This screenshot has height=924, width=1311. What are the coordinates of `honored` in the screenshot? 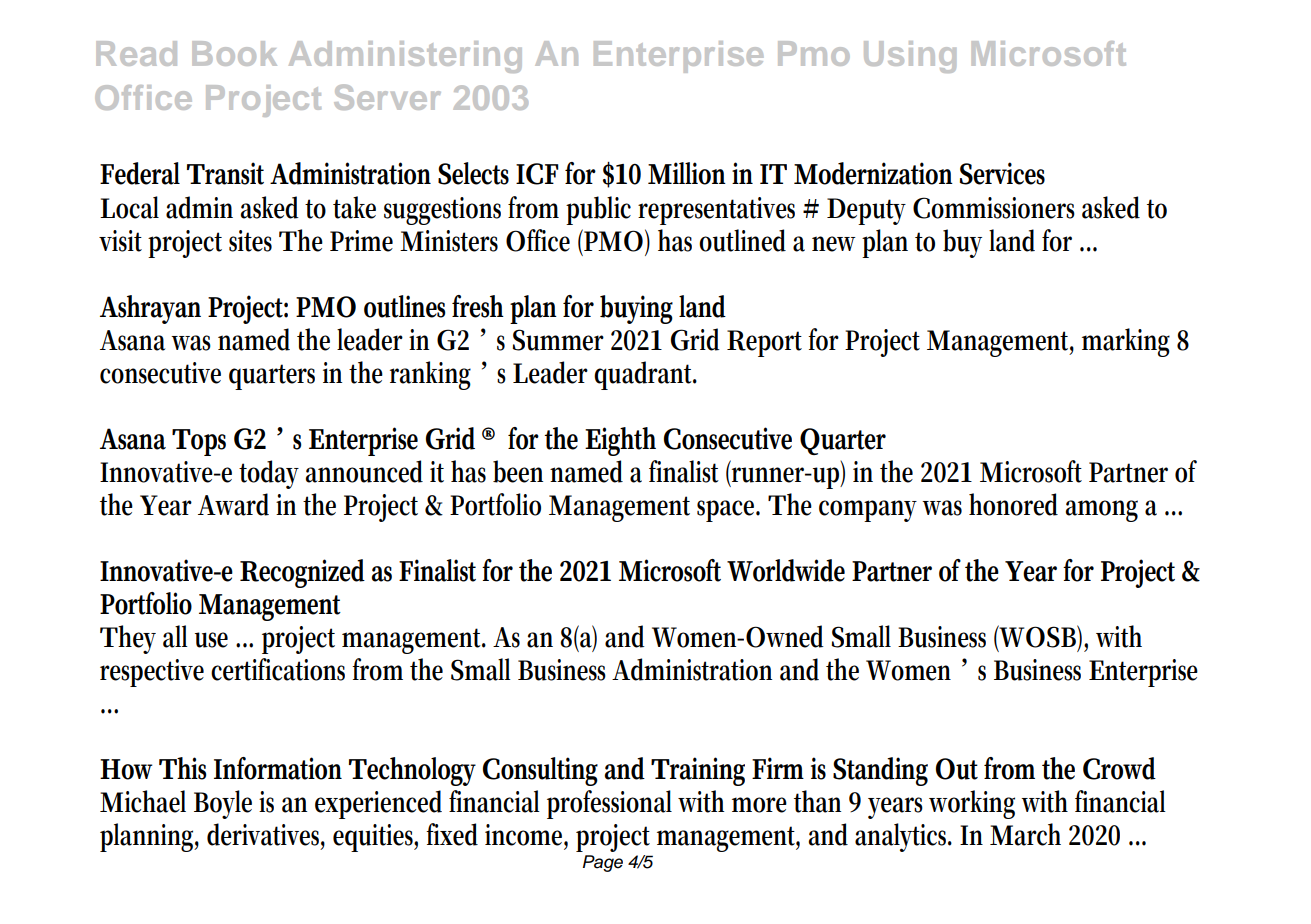 It's located at (1013, 504).
